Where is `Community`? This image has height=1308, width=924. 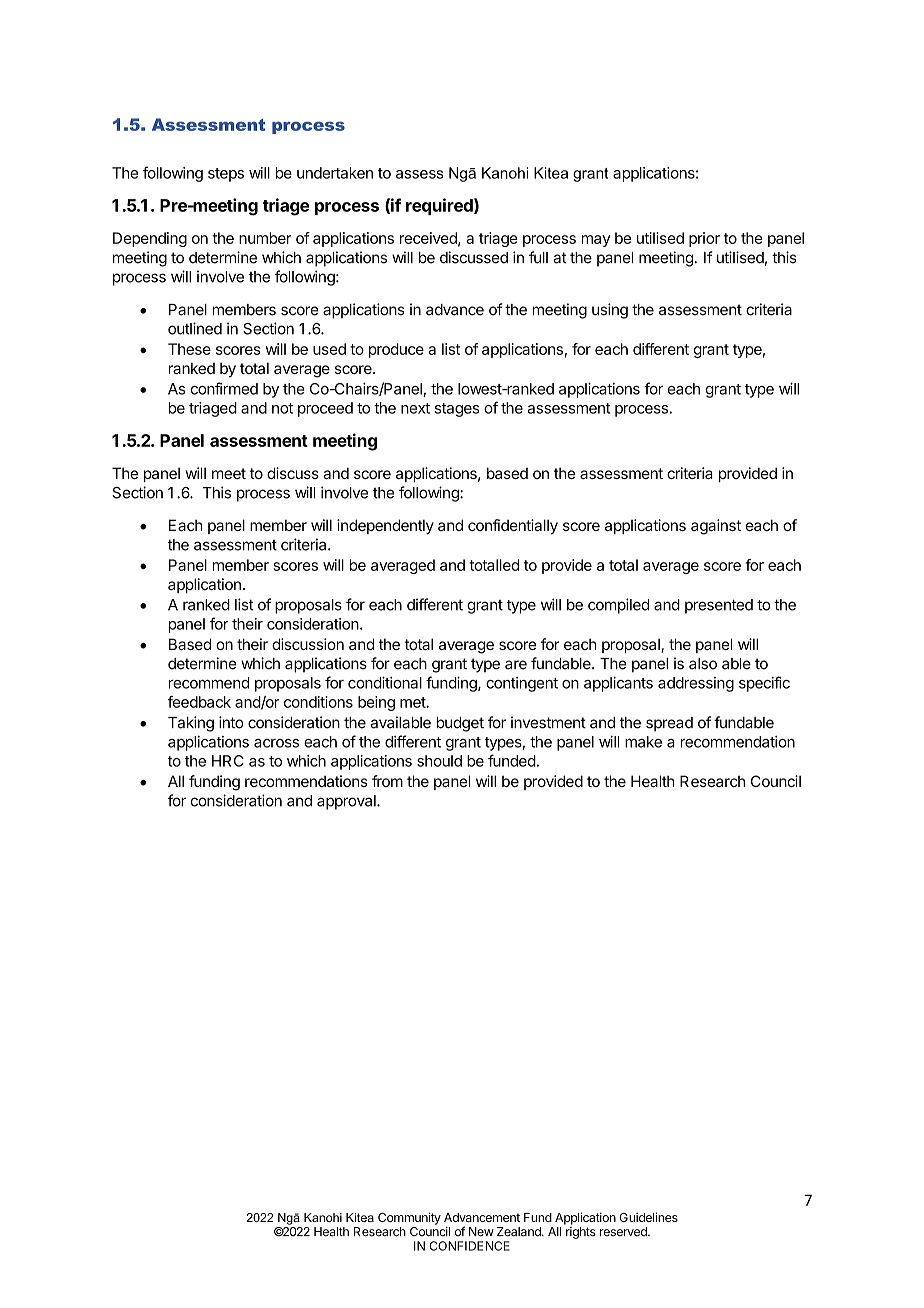
Community is located at coordinates (409, 1218).
